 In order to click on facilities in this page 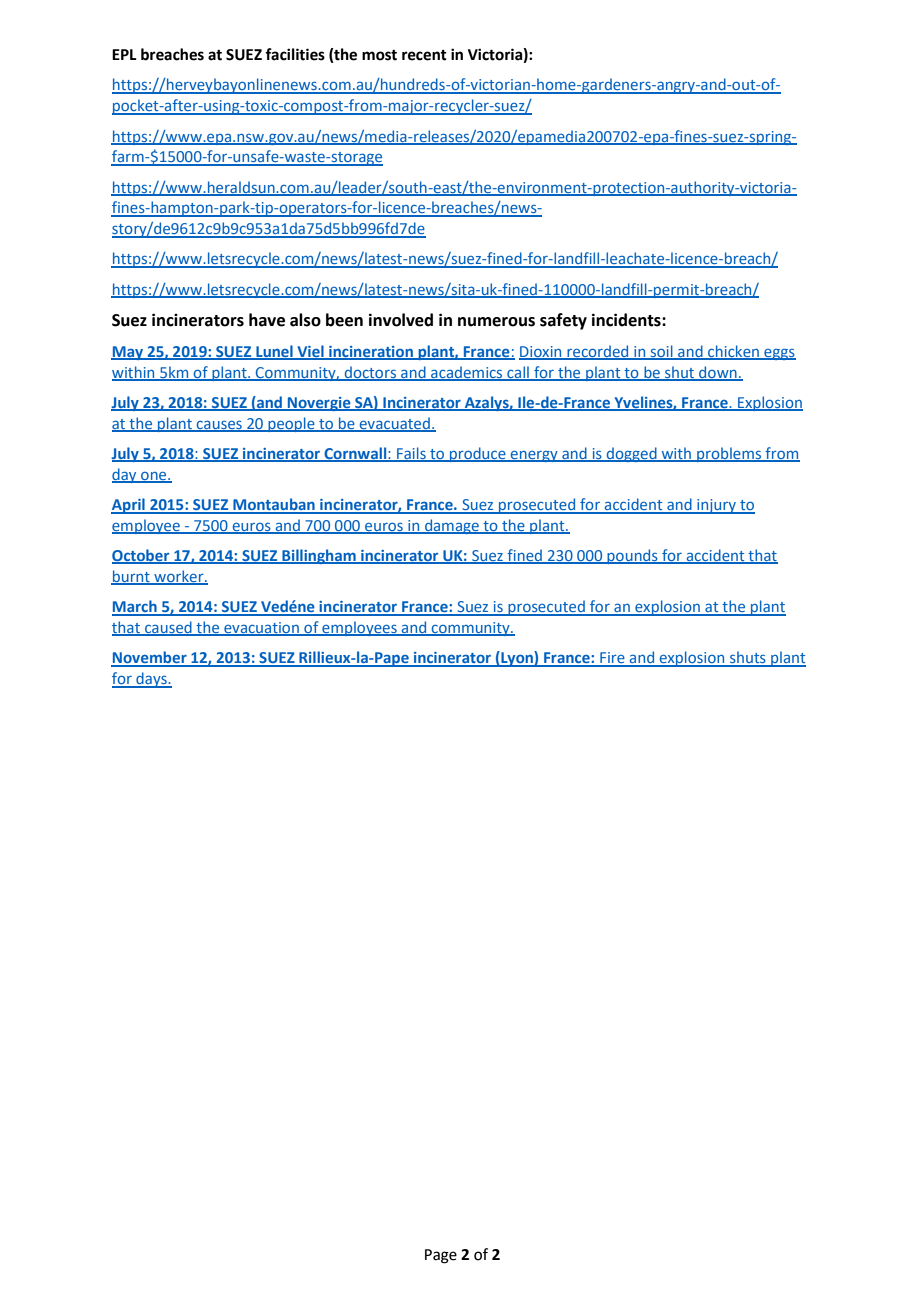, I will do `click(295, 54)`.
